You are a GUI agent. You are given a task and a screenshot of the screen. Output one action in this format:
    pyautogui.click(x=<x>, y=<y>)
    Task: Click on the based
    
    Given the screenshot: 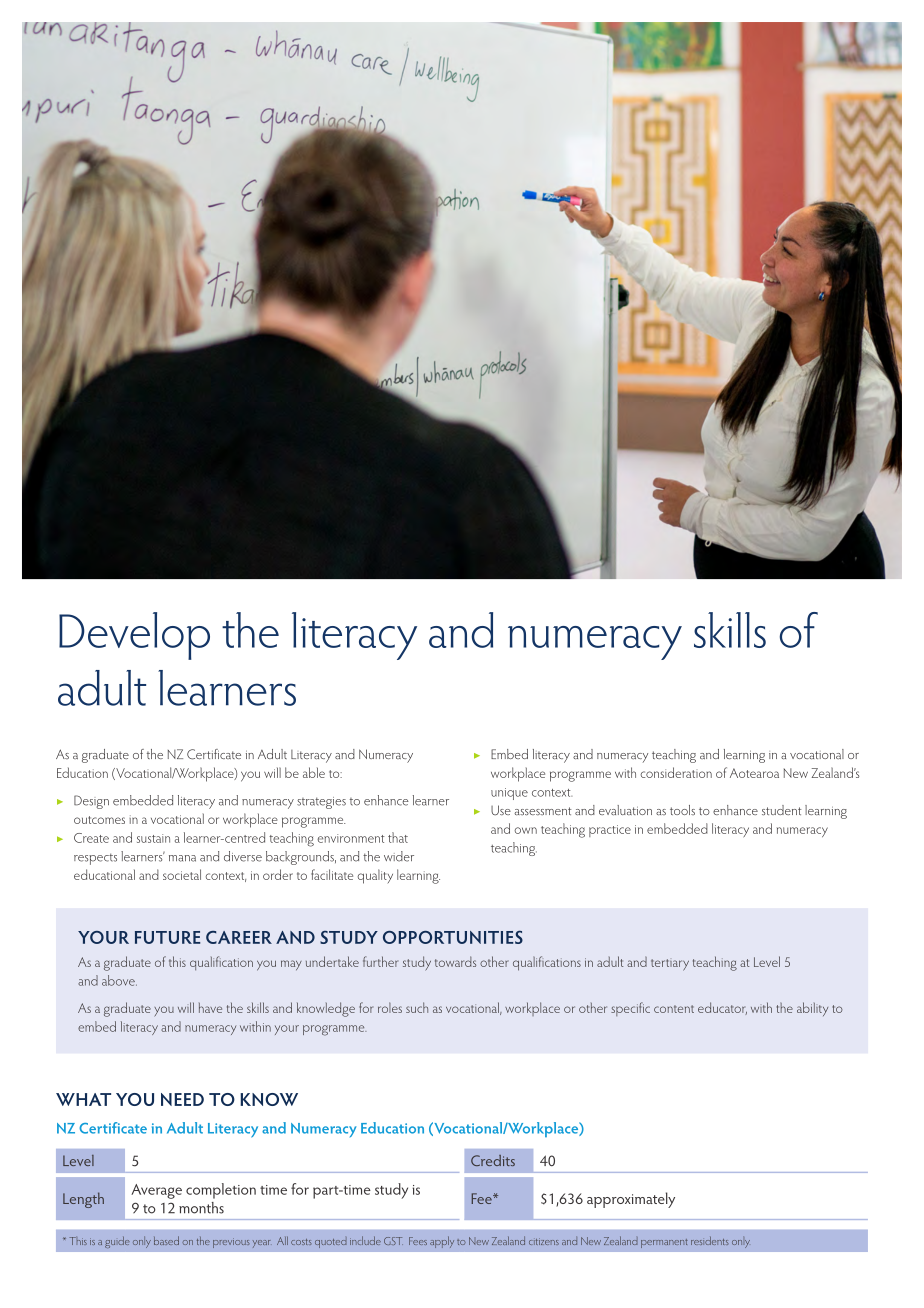 What is the action you would take?
    pyautogui.click(x=166, y=1240)
